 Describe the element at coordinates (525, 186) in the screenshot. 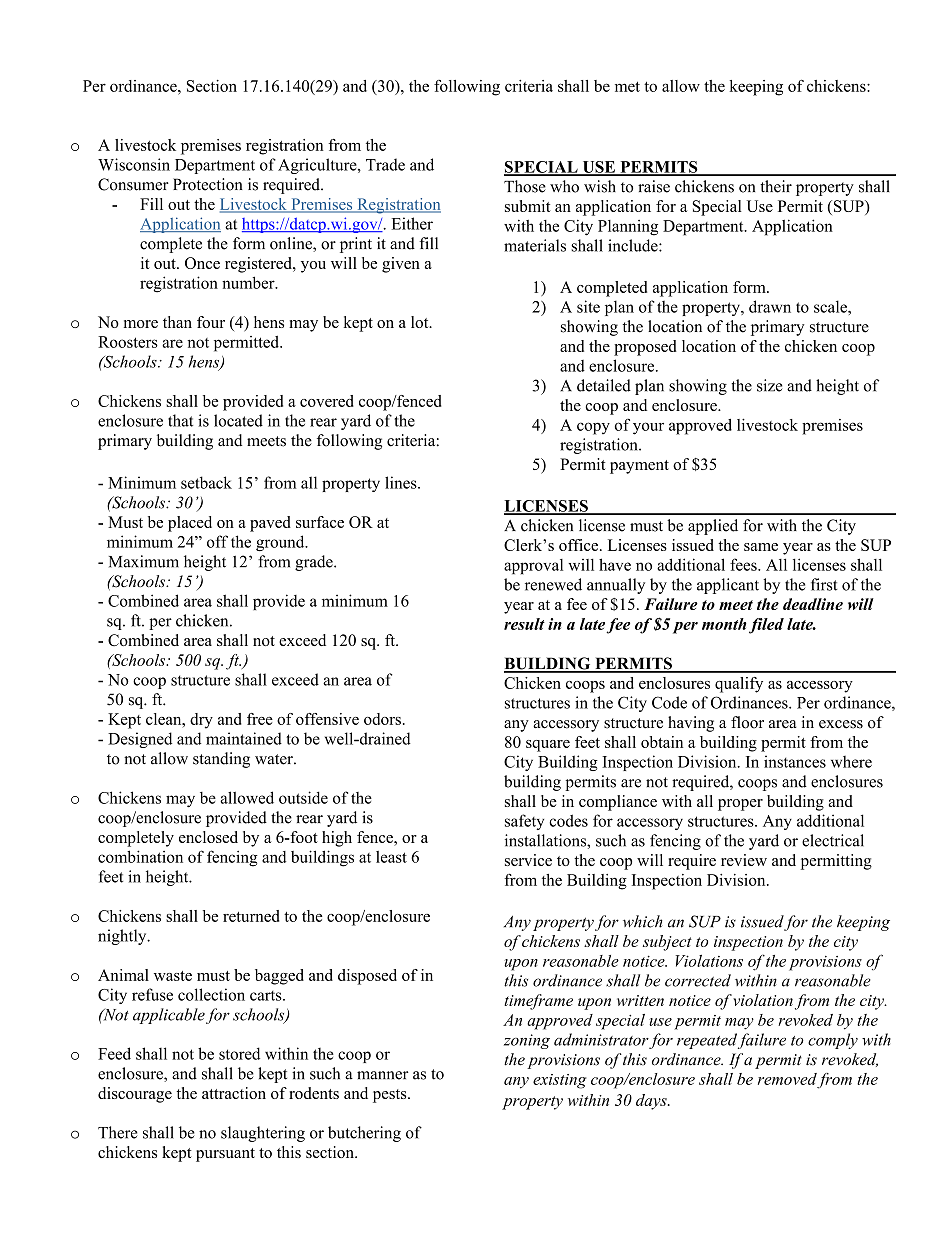

I see `Those` at that location.
